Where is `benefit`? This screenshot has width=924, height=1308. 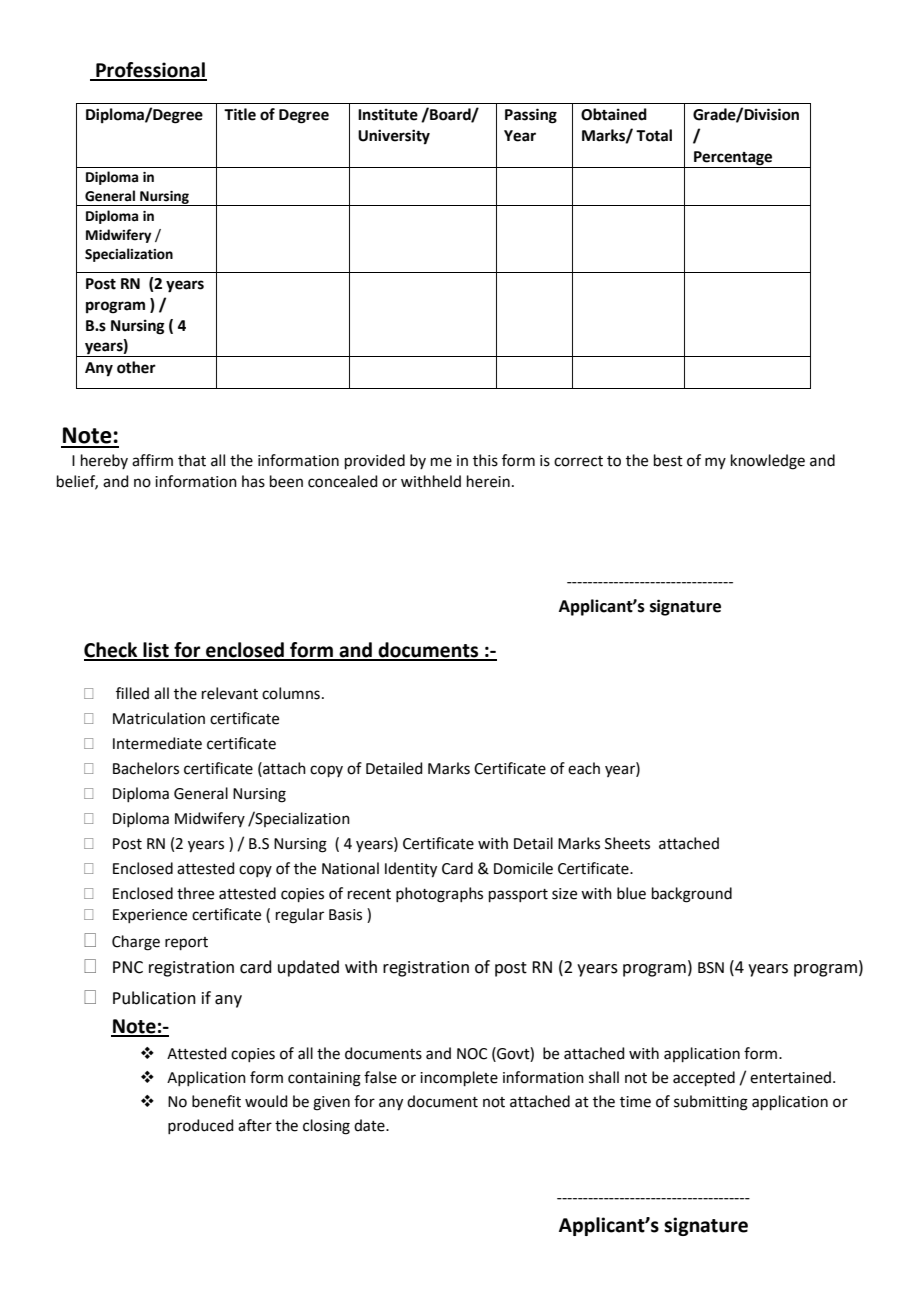 benefit is located at coordinates (216, 1101).
